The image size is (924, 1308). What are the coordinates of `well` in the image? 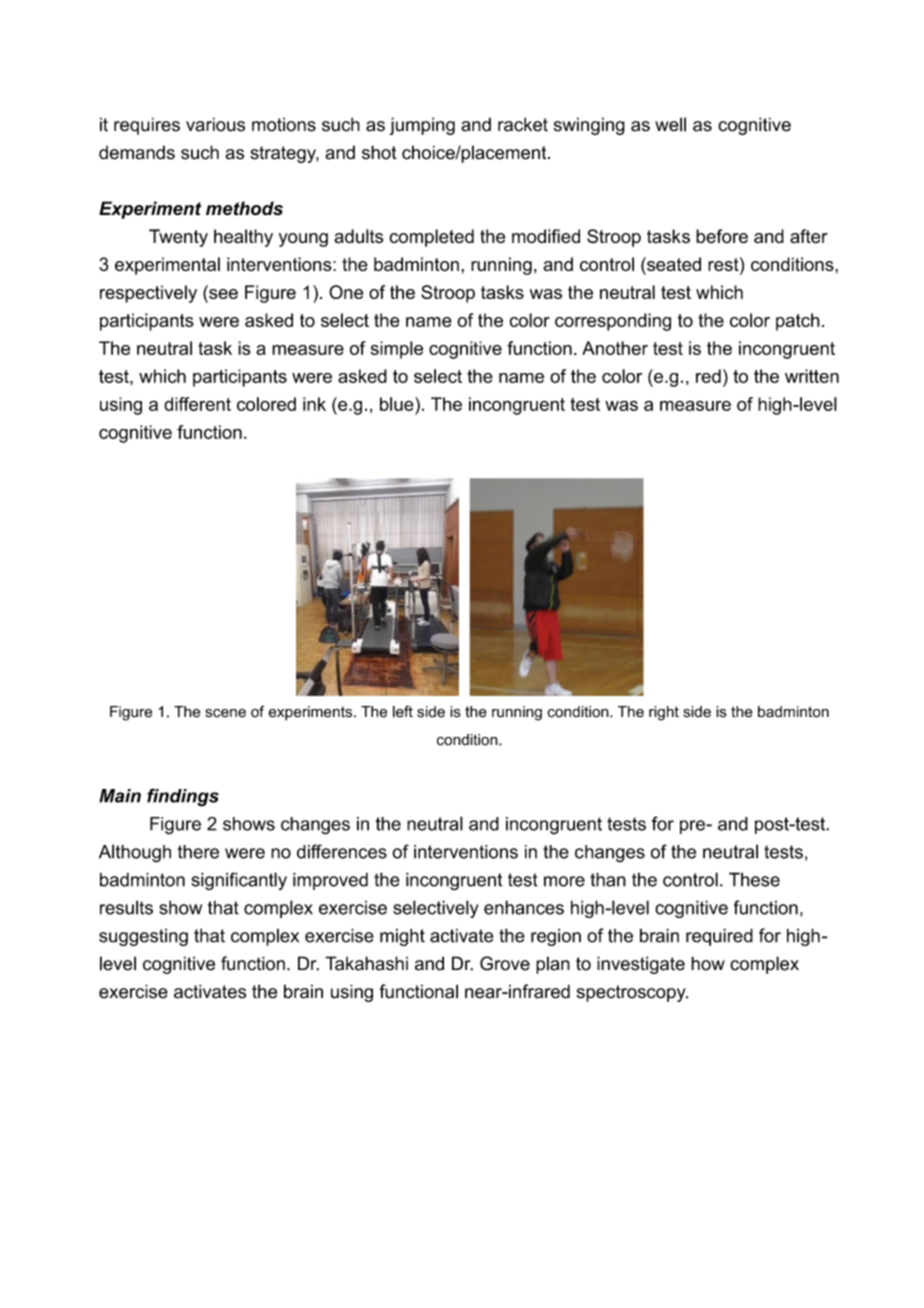 It's located at (670, 124).
